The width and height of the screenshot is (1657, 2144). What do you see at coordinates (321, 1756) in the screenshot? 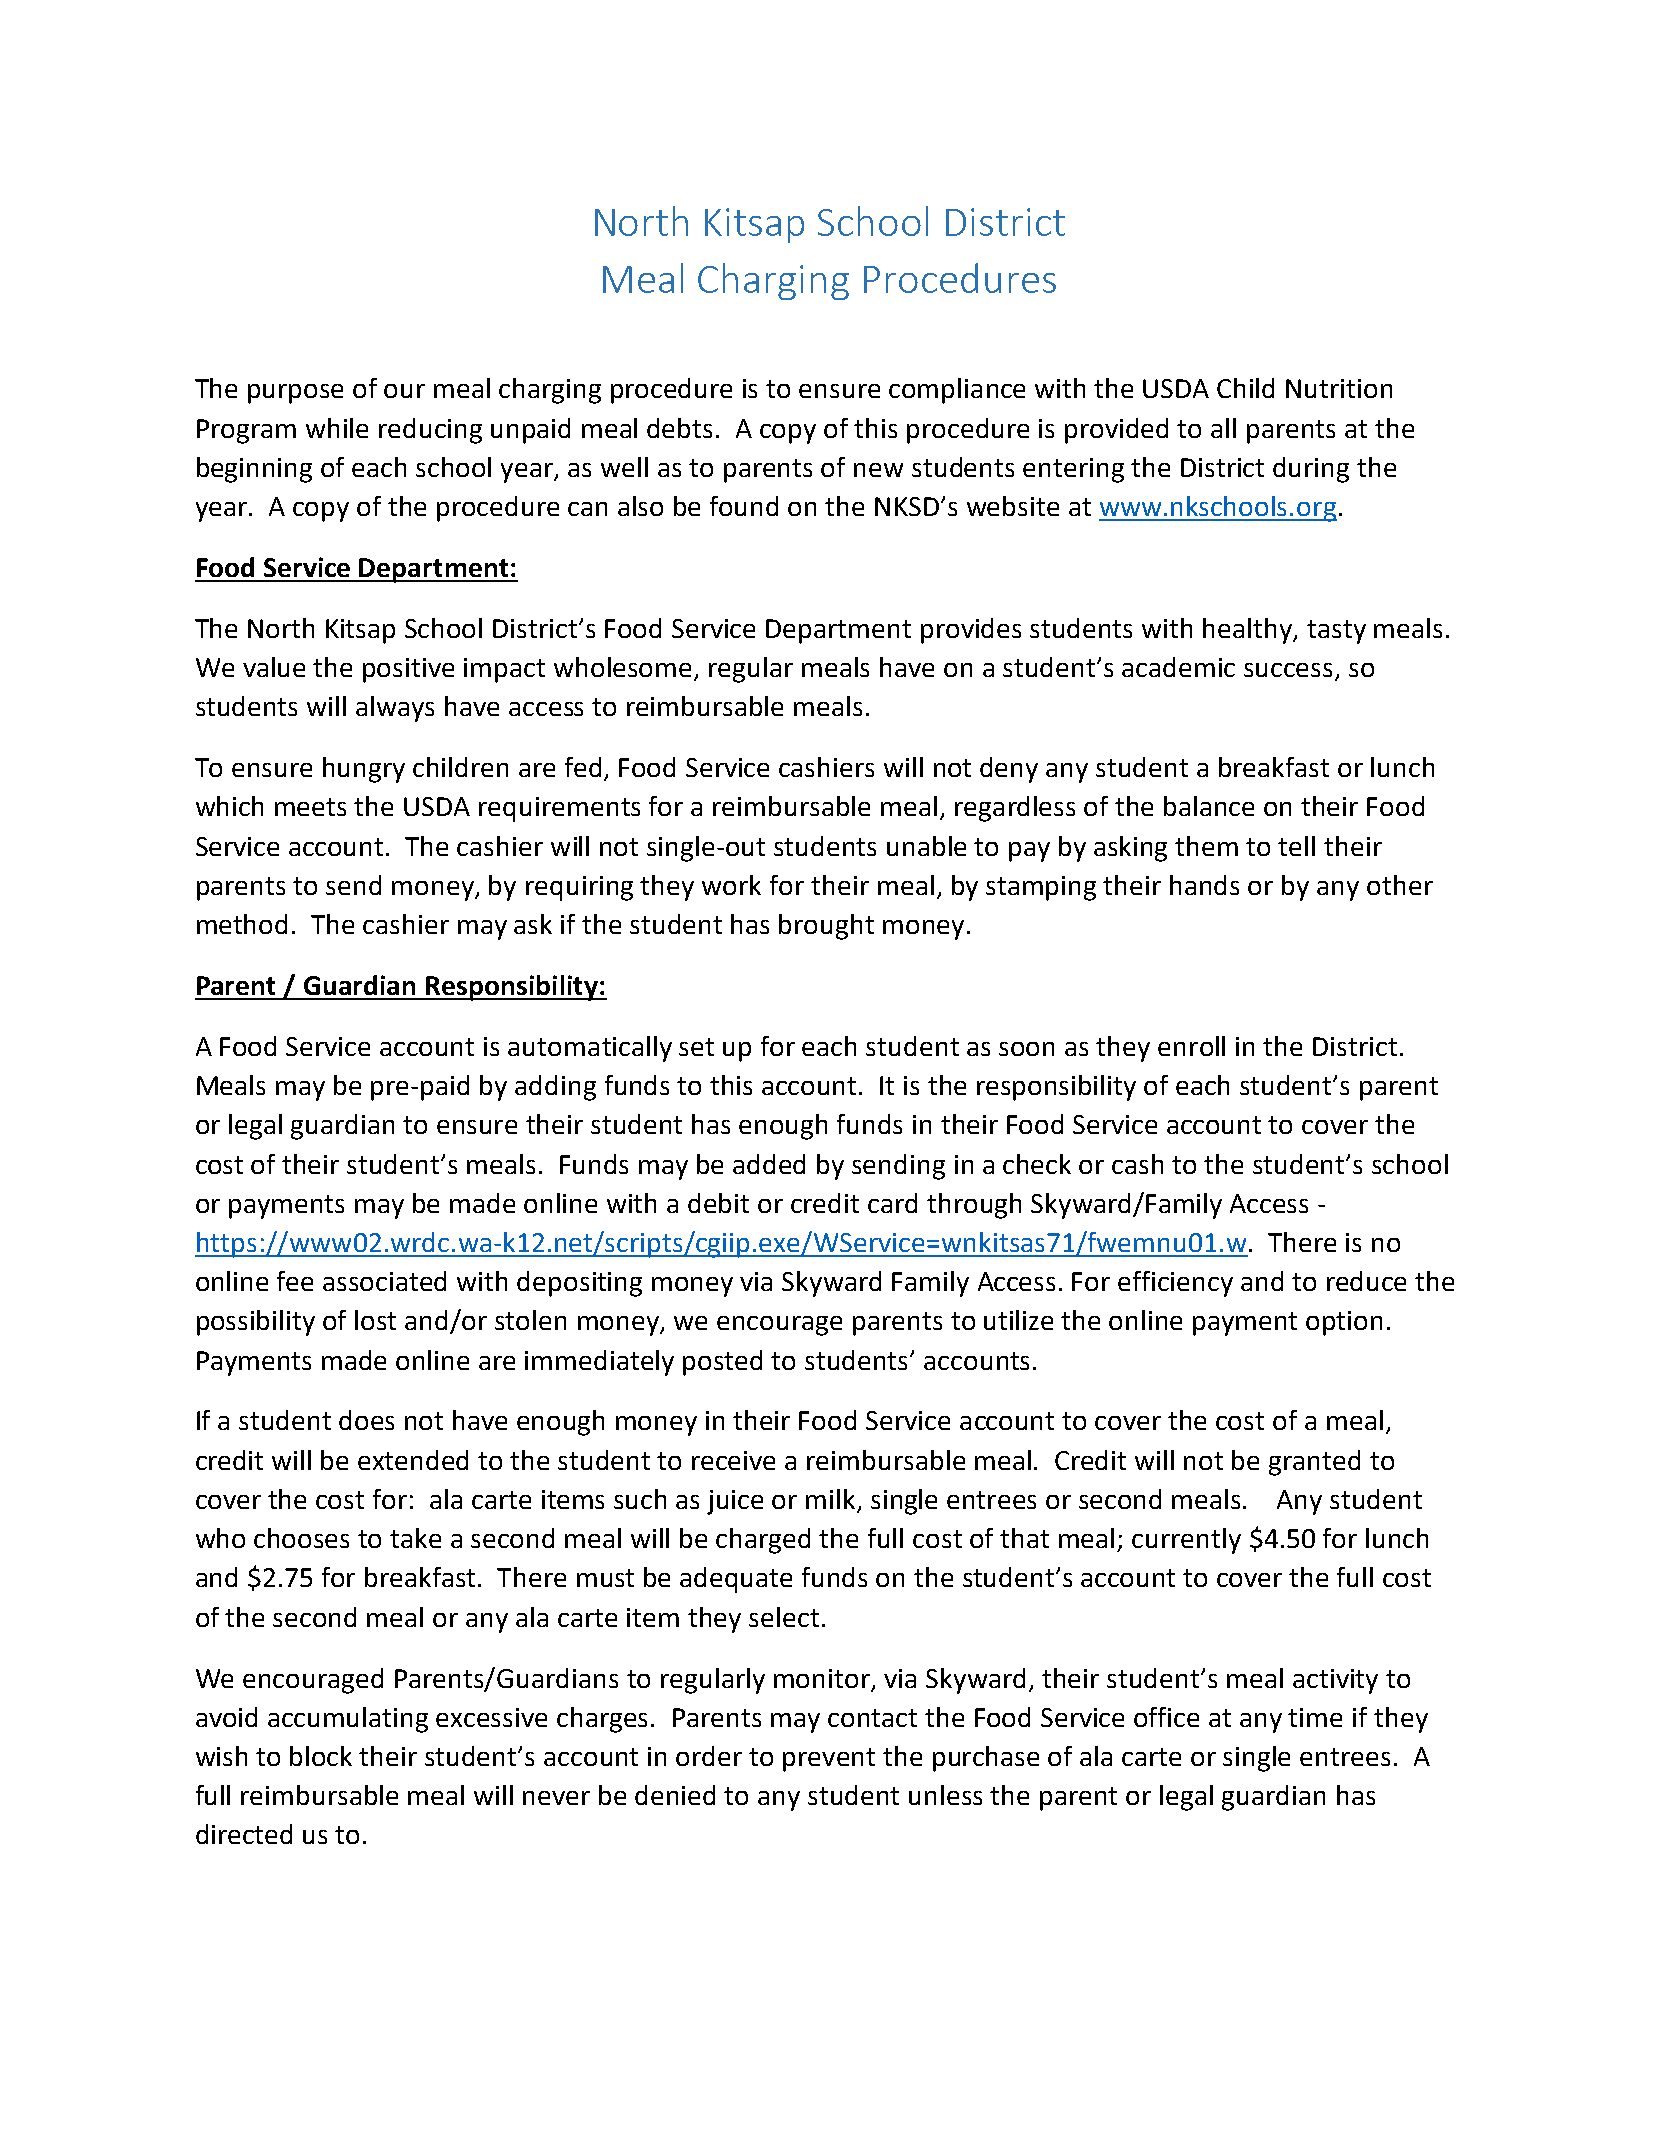
I see `block` at bounding box center [321, 1756].
